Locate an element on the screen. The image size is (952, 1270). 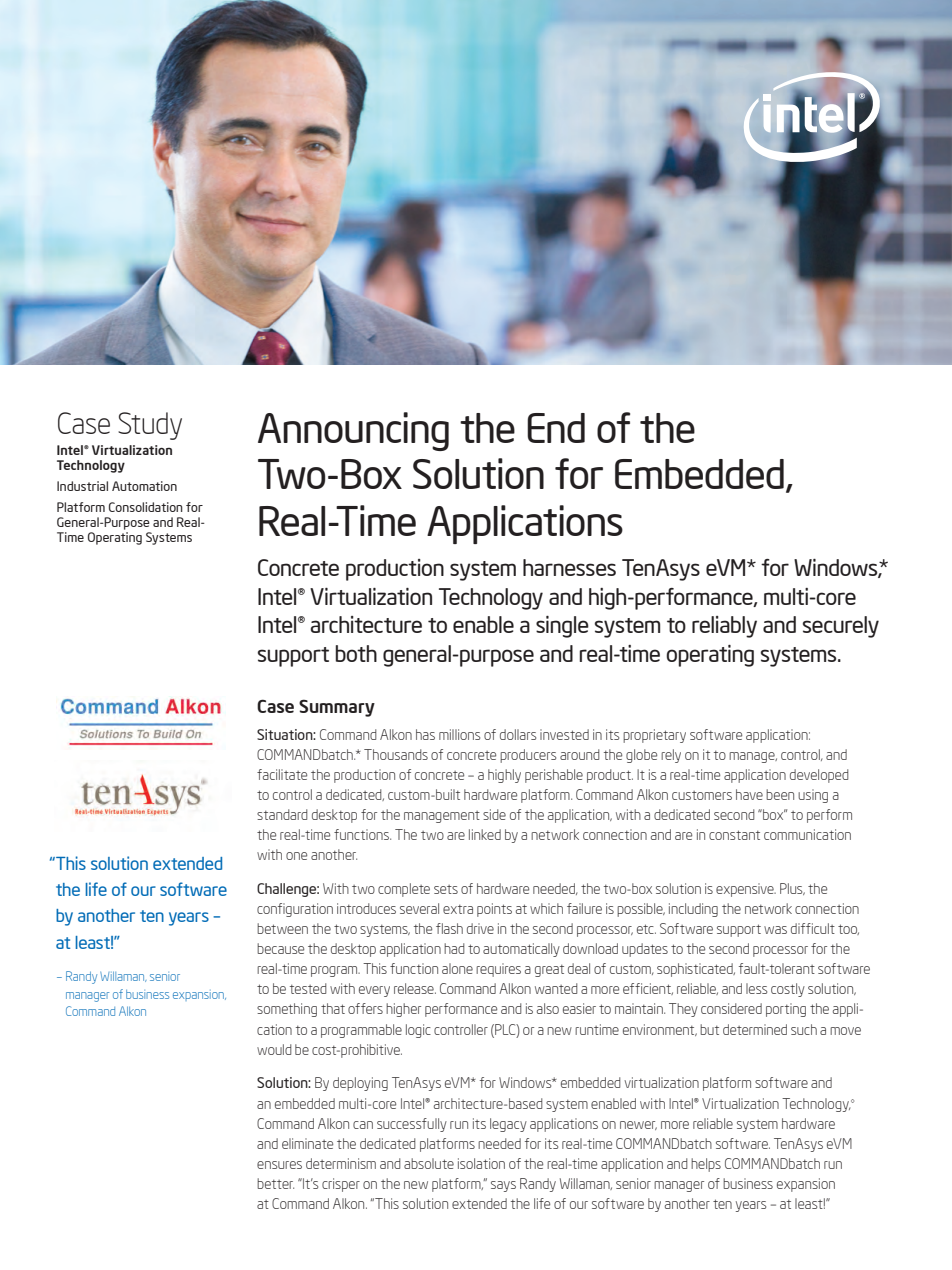
harnesses is located at coordinates (569, 567).
